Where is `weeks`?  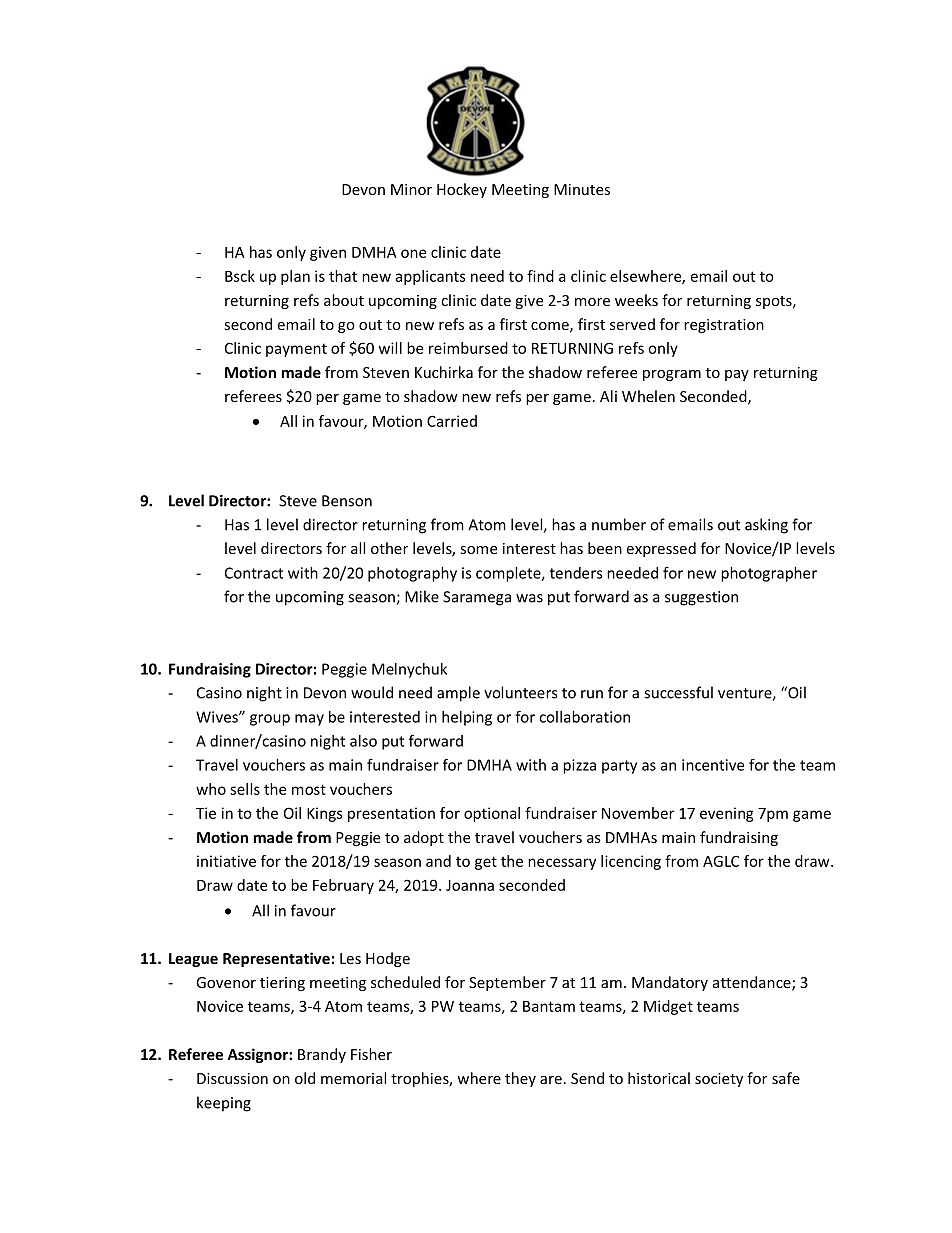 weeks is located at coordinates (636, 300).
